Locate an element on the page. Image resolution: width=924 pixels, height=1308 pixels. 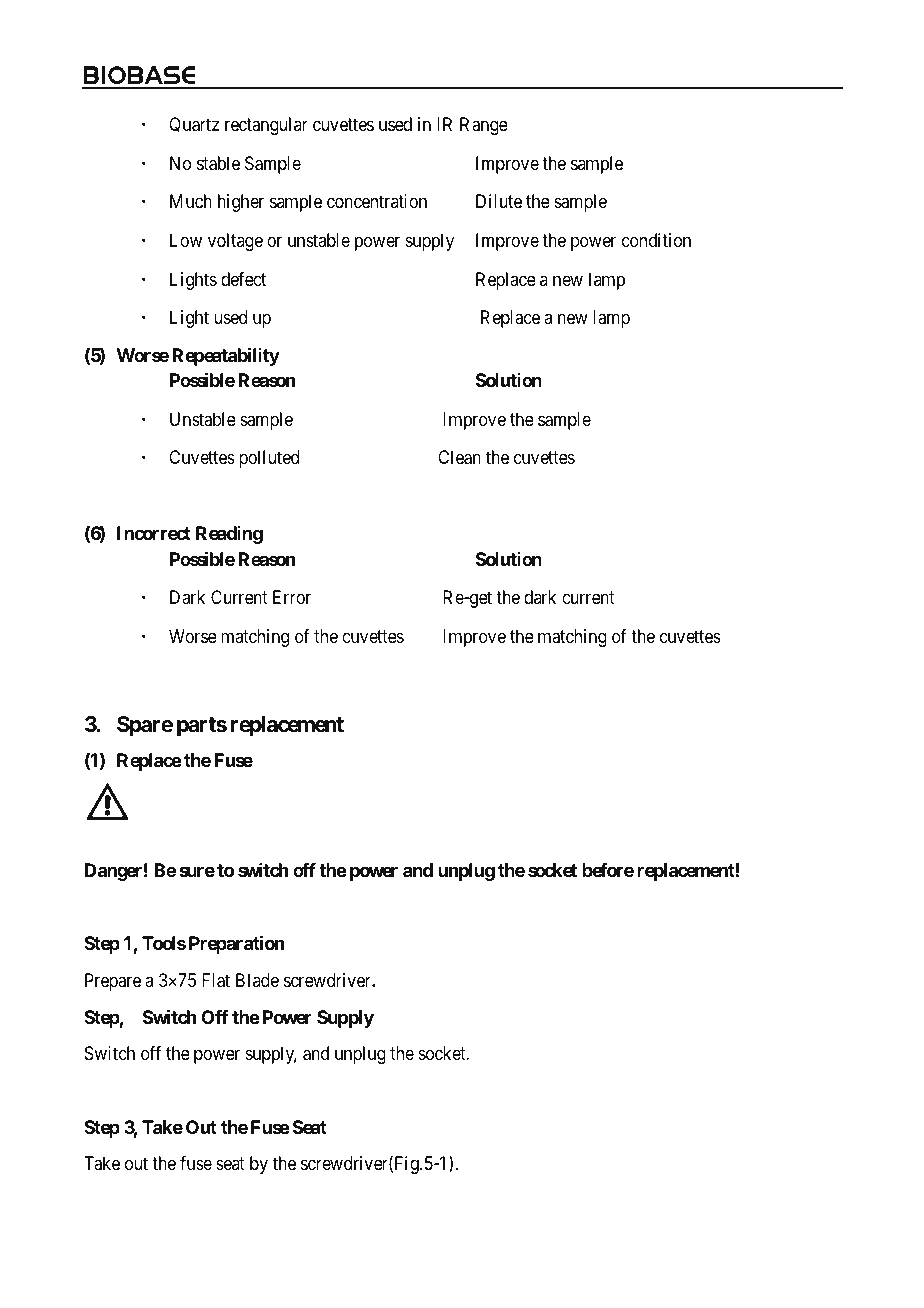
Much is located at coordinates (191, 201).
